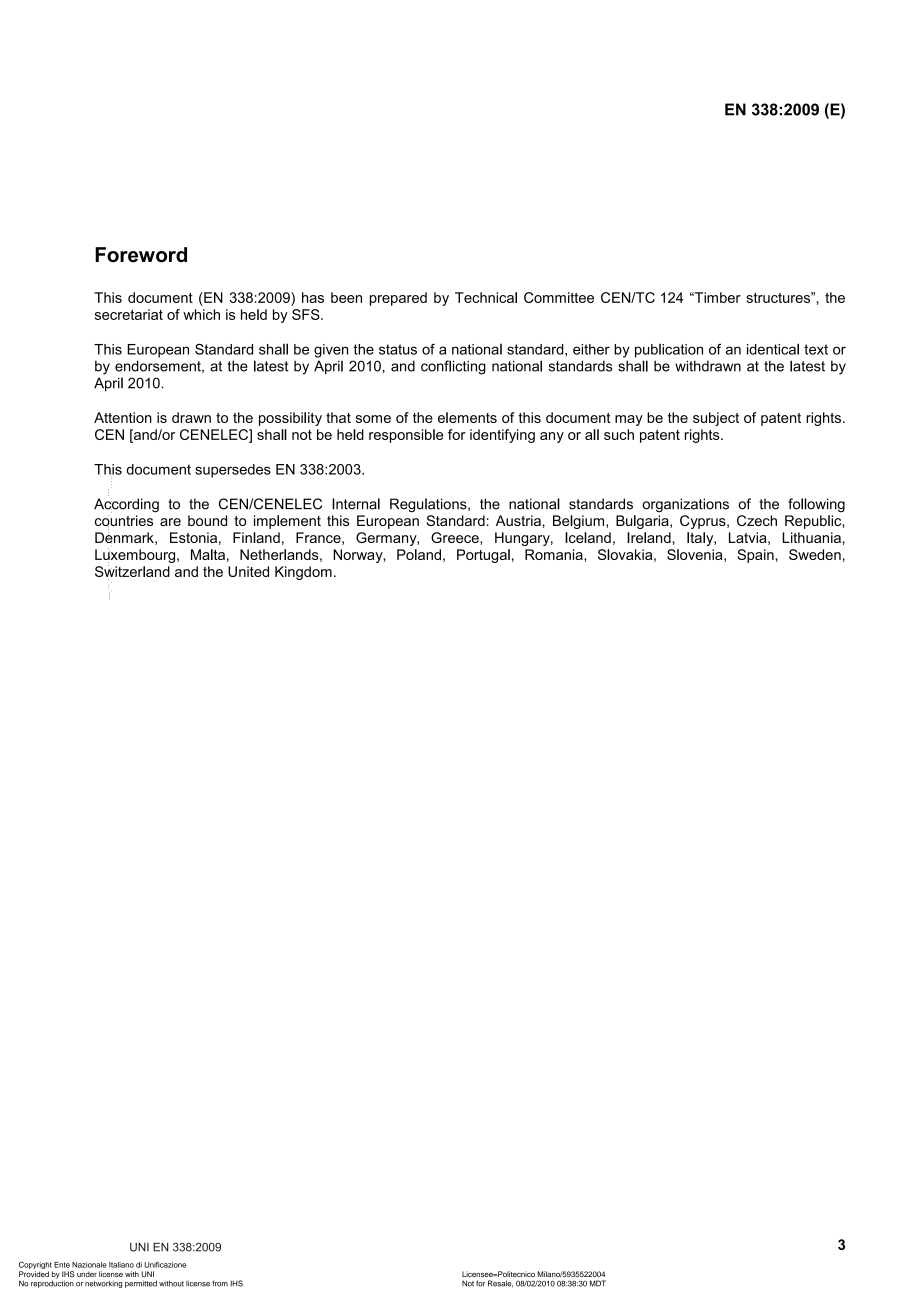 This screenshot has width=924, height=1308. I want to click on MDT, so click(598, 1283).
